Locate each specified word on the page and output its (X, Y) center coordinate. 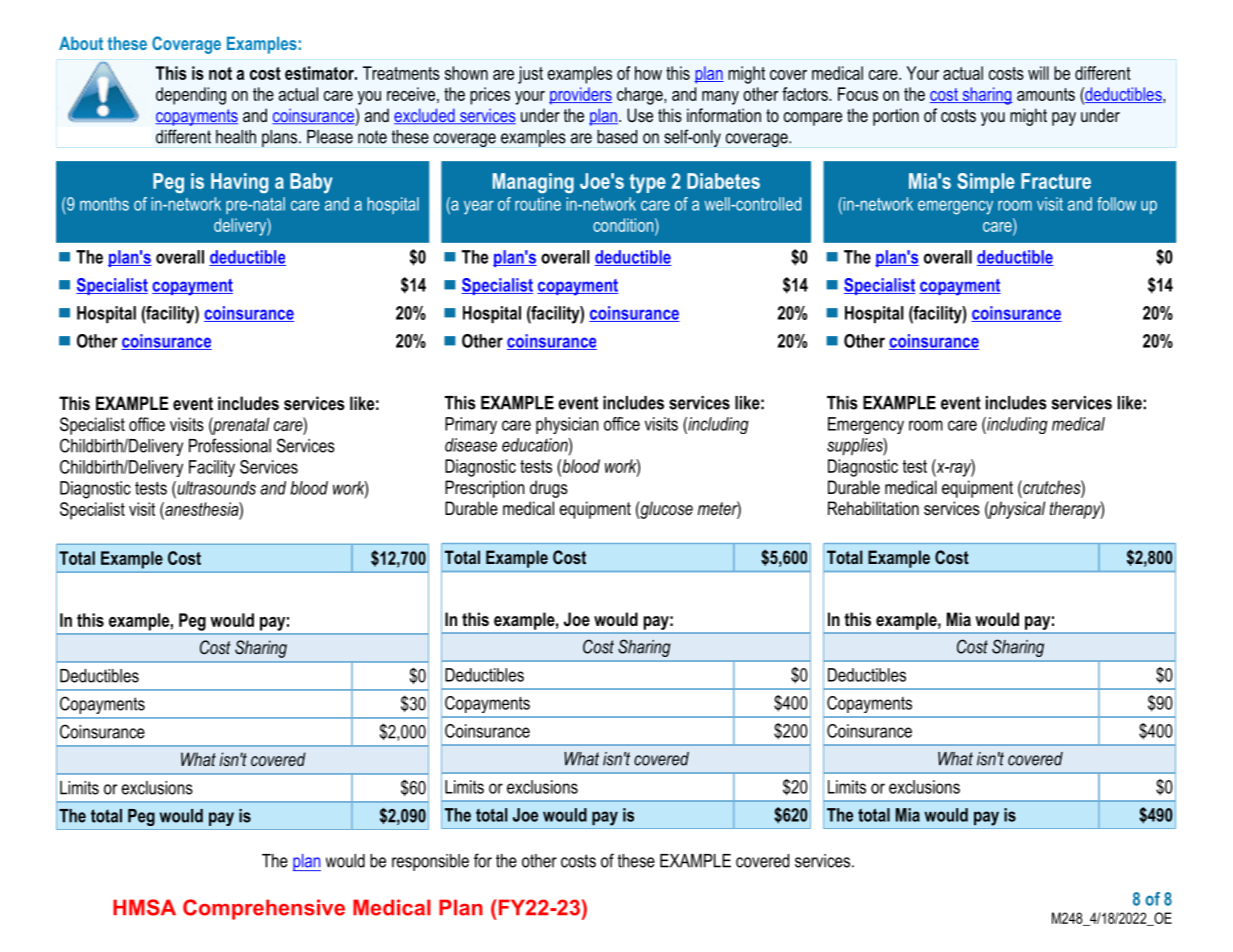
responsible (430, 862)
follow (1116, 204)
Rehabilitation (873, 508)
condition (624, 225)
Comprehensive (264, 909)
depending (191, 96)
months (104, 204)
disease (471, 445)
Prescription (485, 489)
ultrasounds (215, 488)
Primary (471, 425)
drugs (549, 489)
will (1038, 73)
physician (567, 425)
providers (580, 96)
